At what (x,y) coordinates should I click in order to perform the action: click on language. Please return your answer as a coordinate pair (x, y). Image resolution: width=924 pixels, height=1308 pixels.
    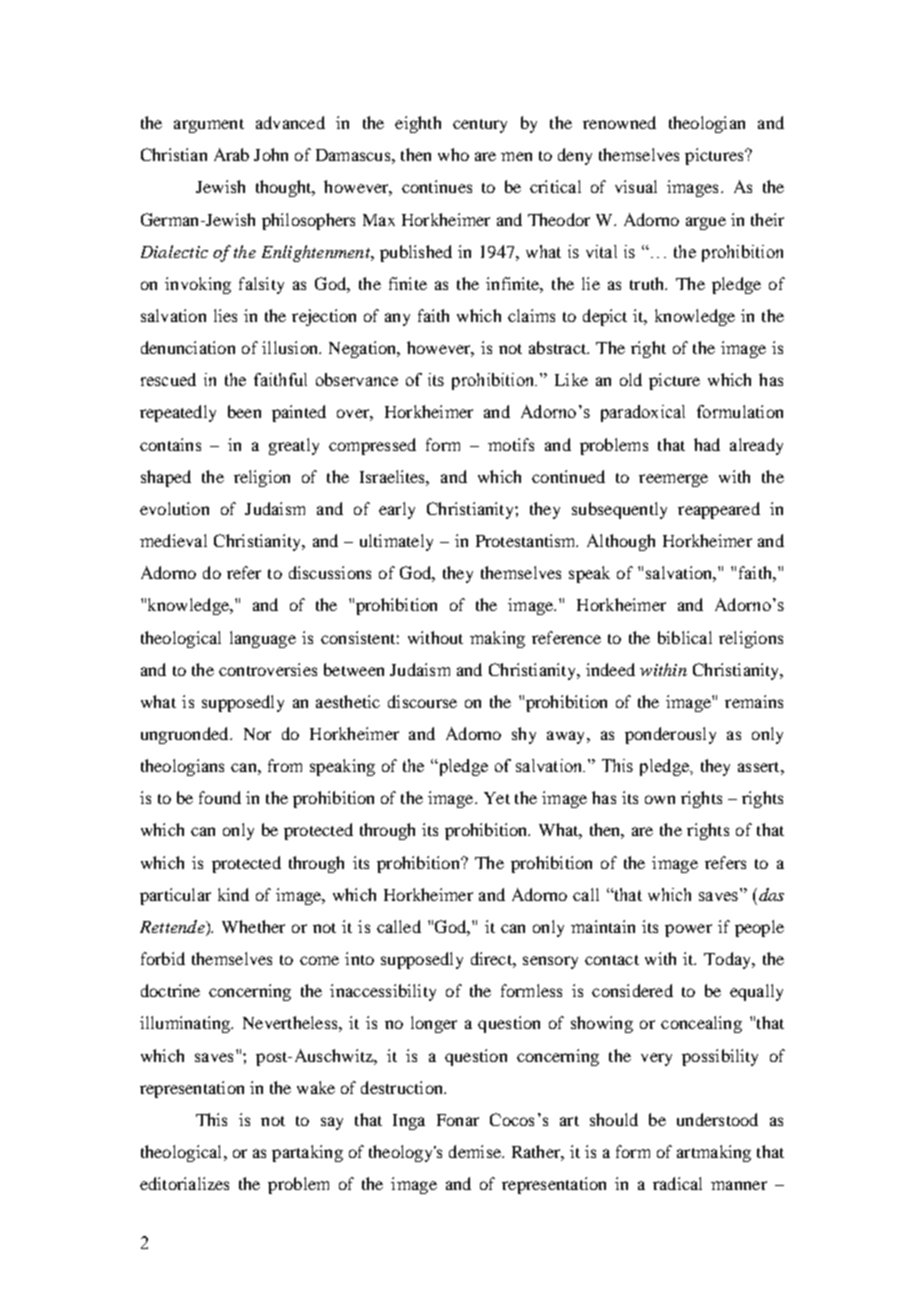
    Looking at the image, I should click on (263, 639).
